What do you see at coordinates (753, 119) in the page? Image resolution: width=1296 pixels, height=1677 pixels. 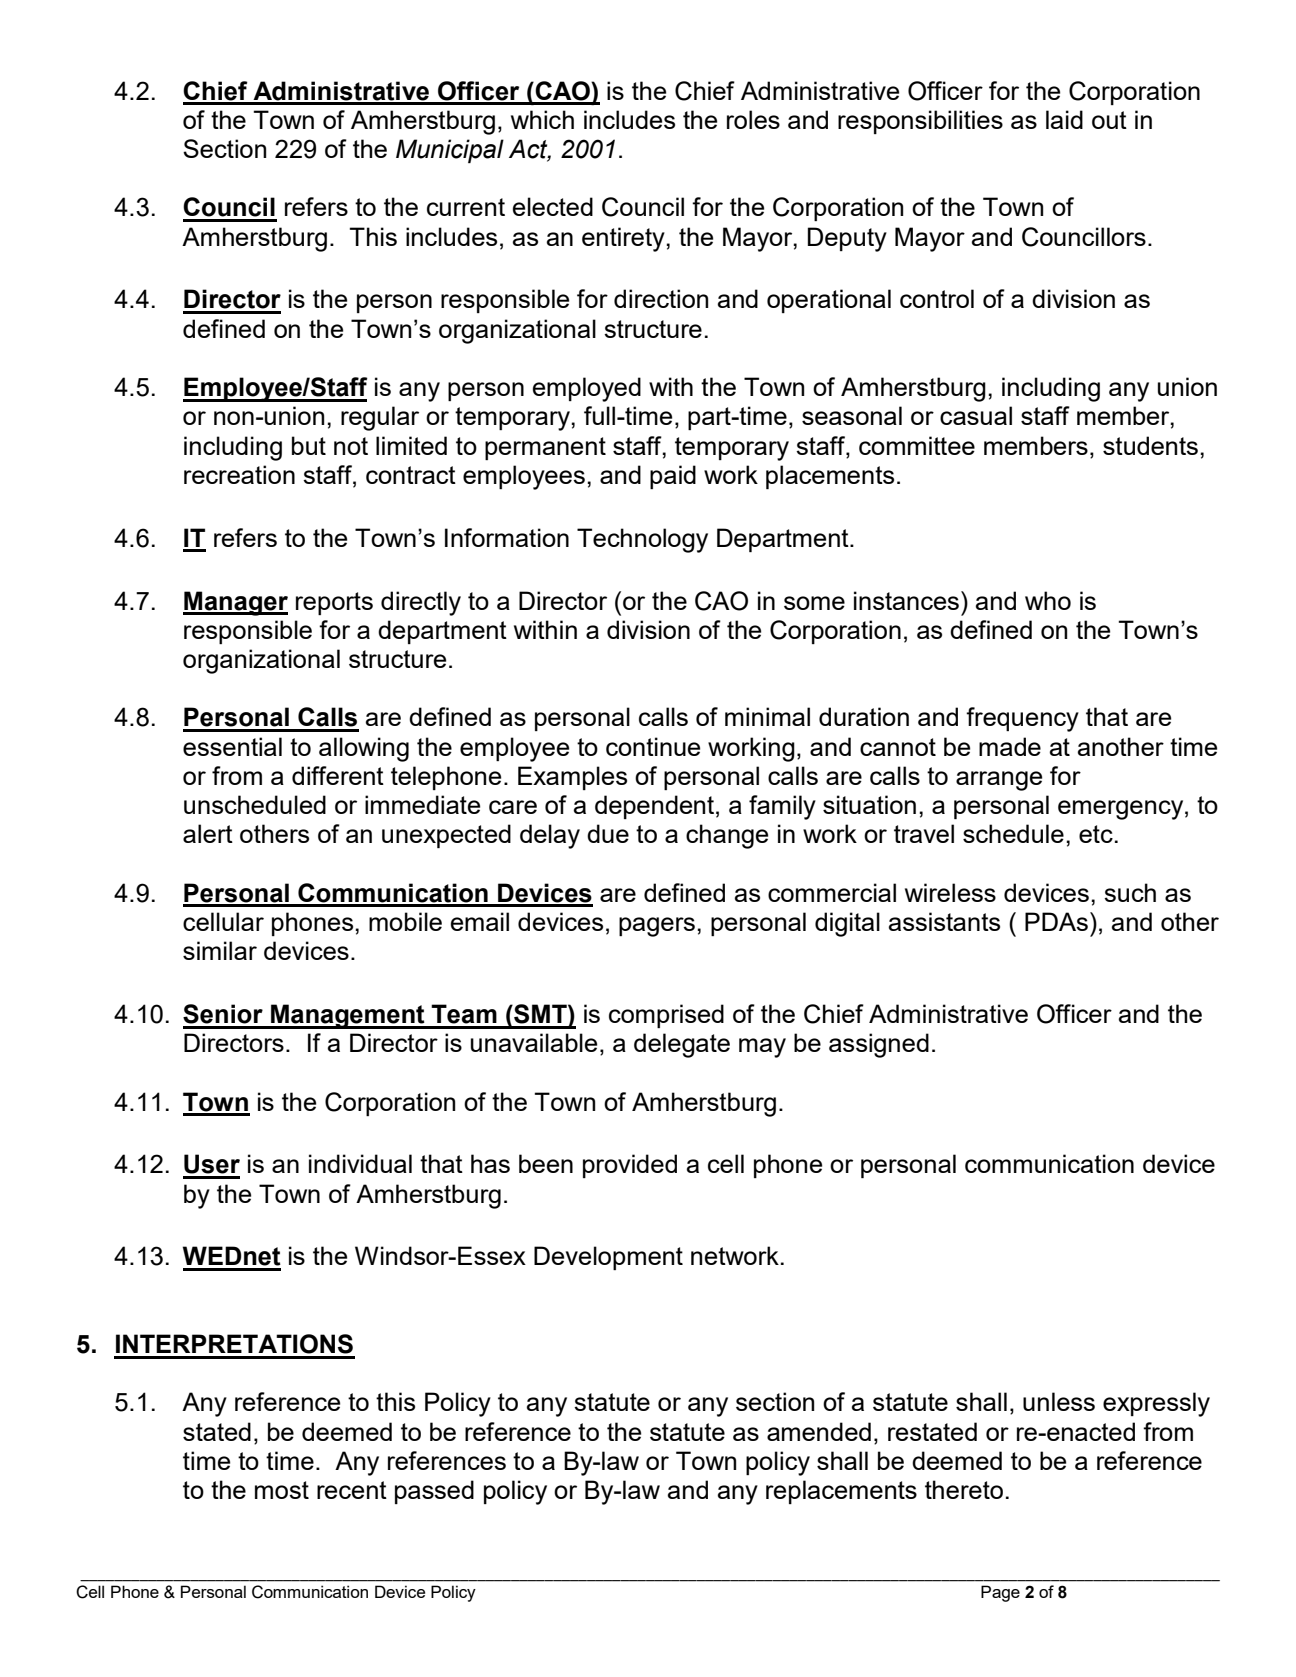 I see `roles` at bounding box center [753, 119].
